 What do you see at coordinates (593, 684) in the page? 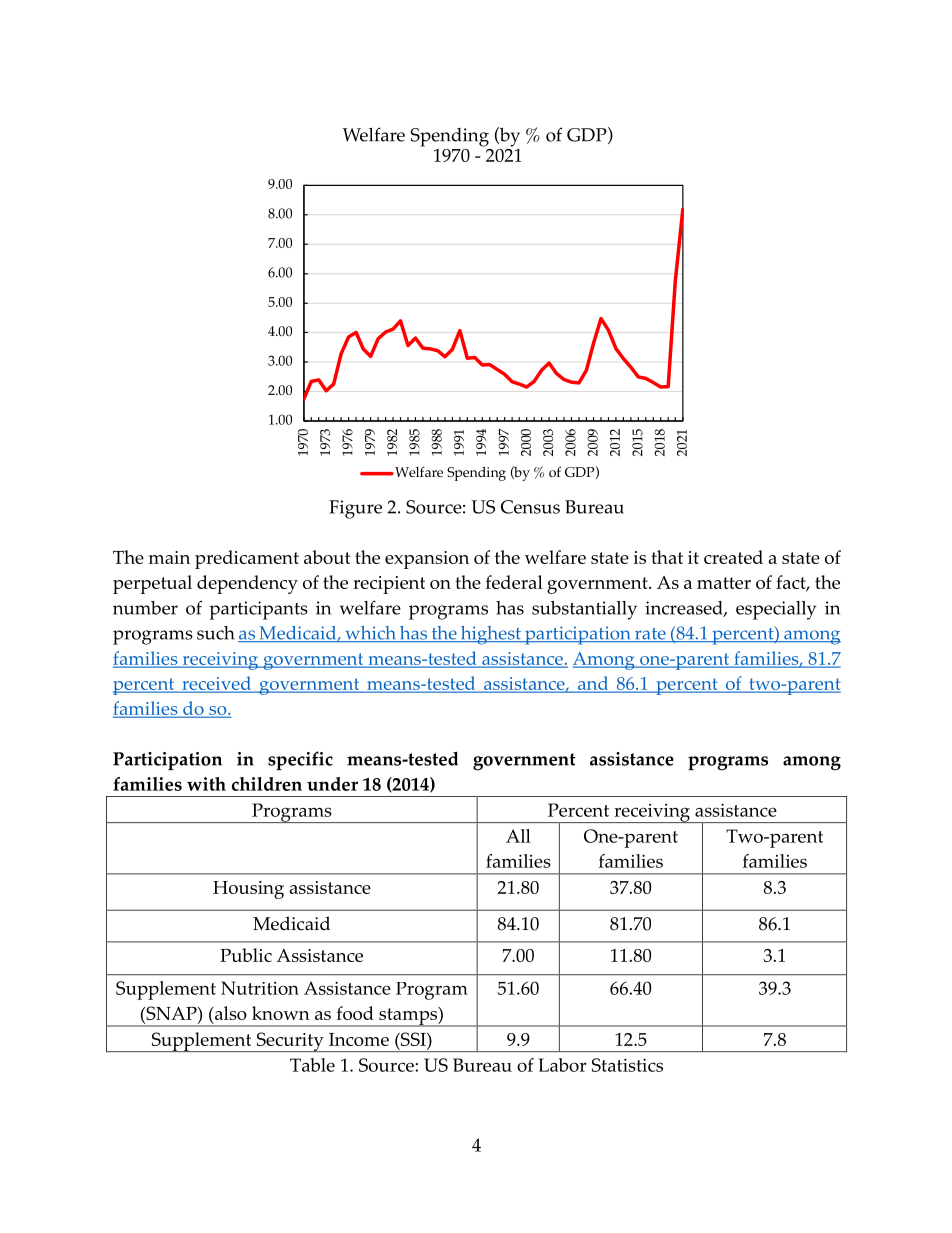
I see `and` at bounding box center [593, 684].
